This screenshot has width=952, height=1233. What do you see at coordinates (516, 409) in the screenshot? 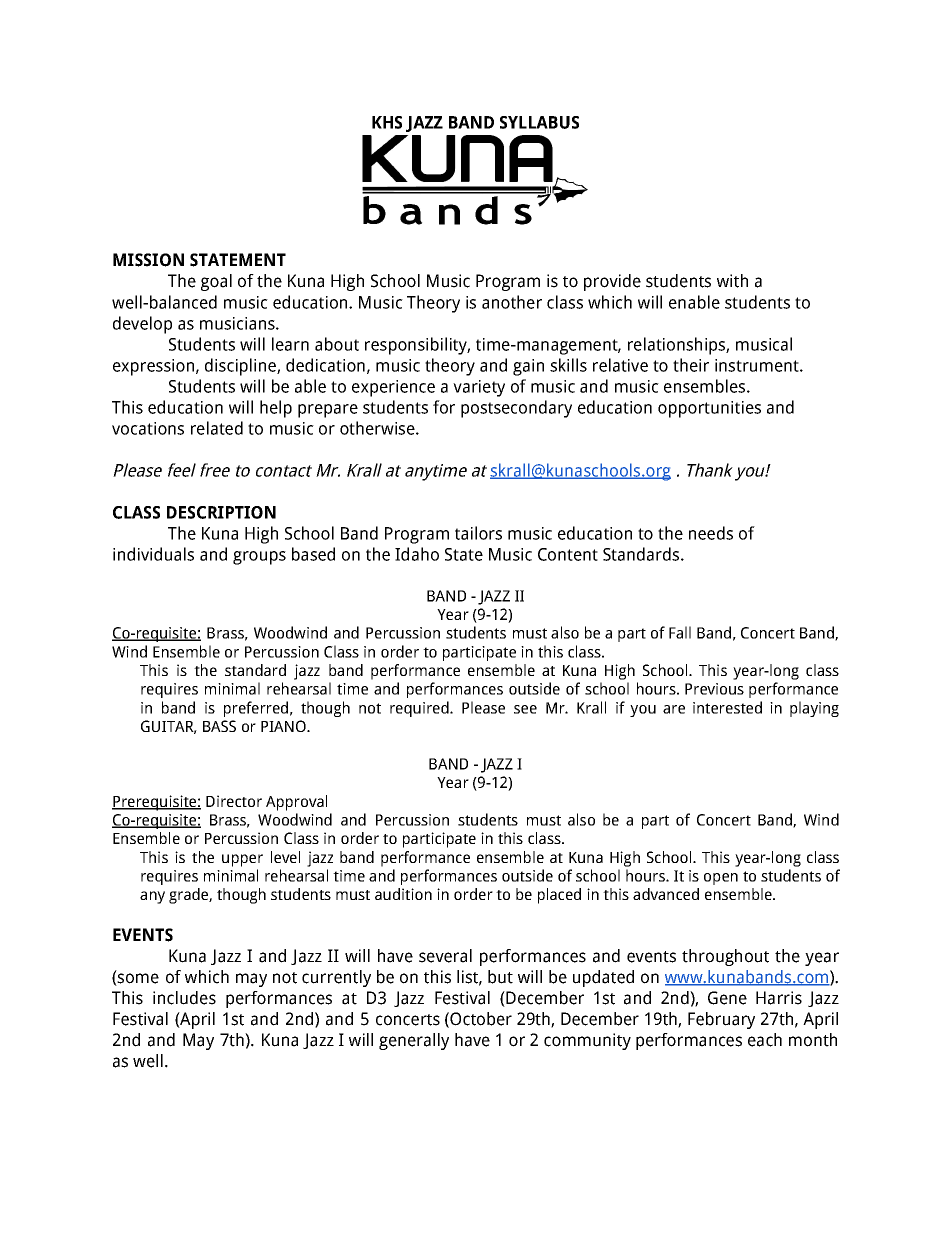
I see `postsecondary` at bounding box center [516, 409].
